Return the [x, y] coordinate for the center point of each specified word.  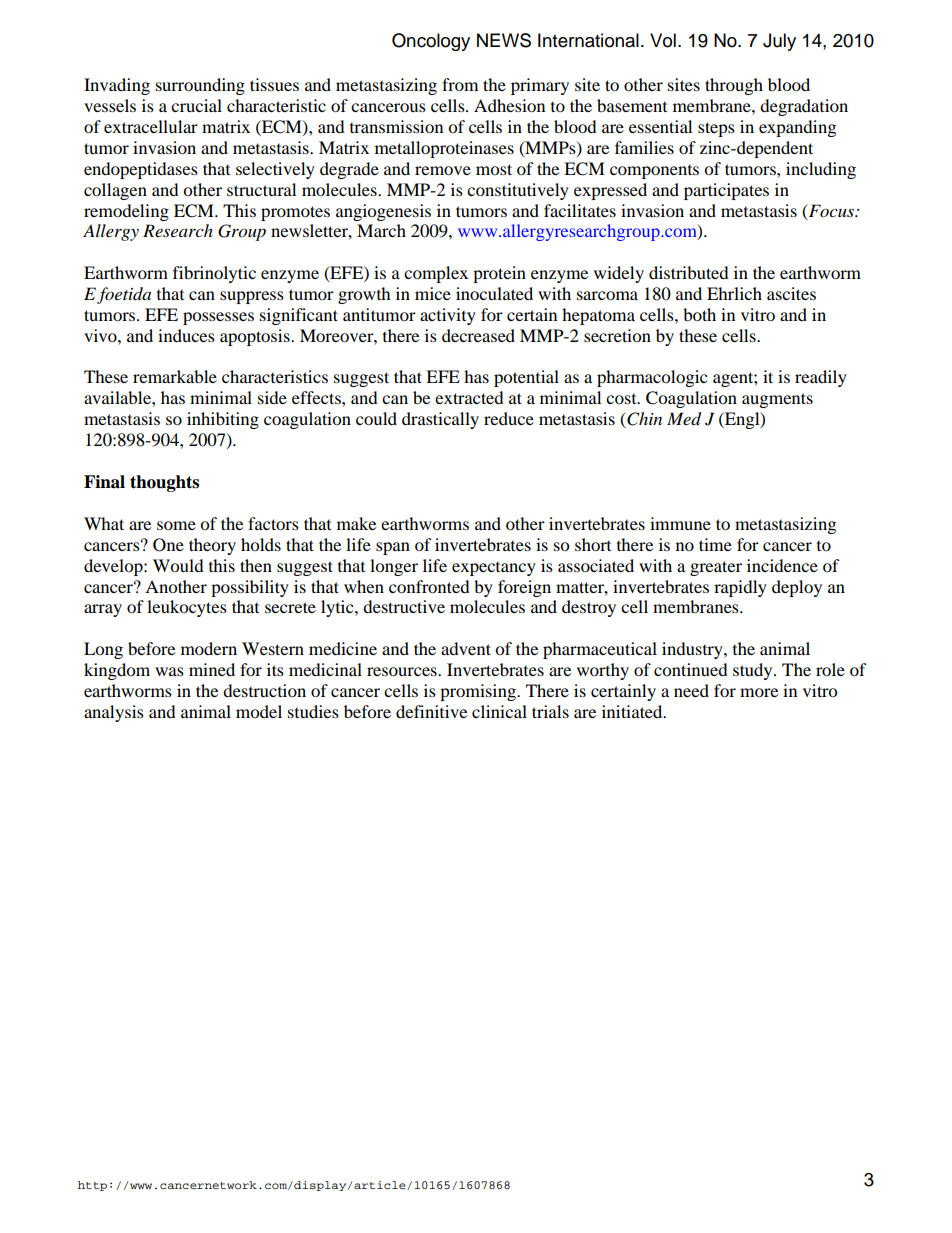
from [460, 84]
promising [479, 692]
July [779, 42]
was [169, 671]
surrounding [200, 86]
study [754, 671]
